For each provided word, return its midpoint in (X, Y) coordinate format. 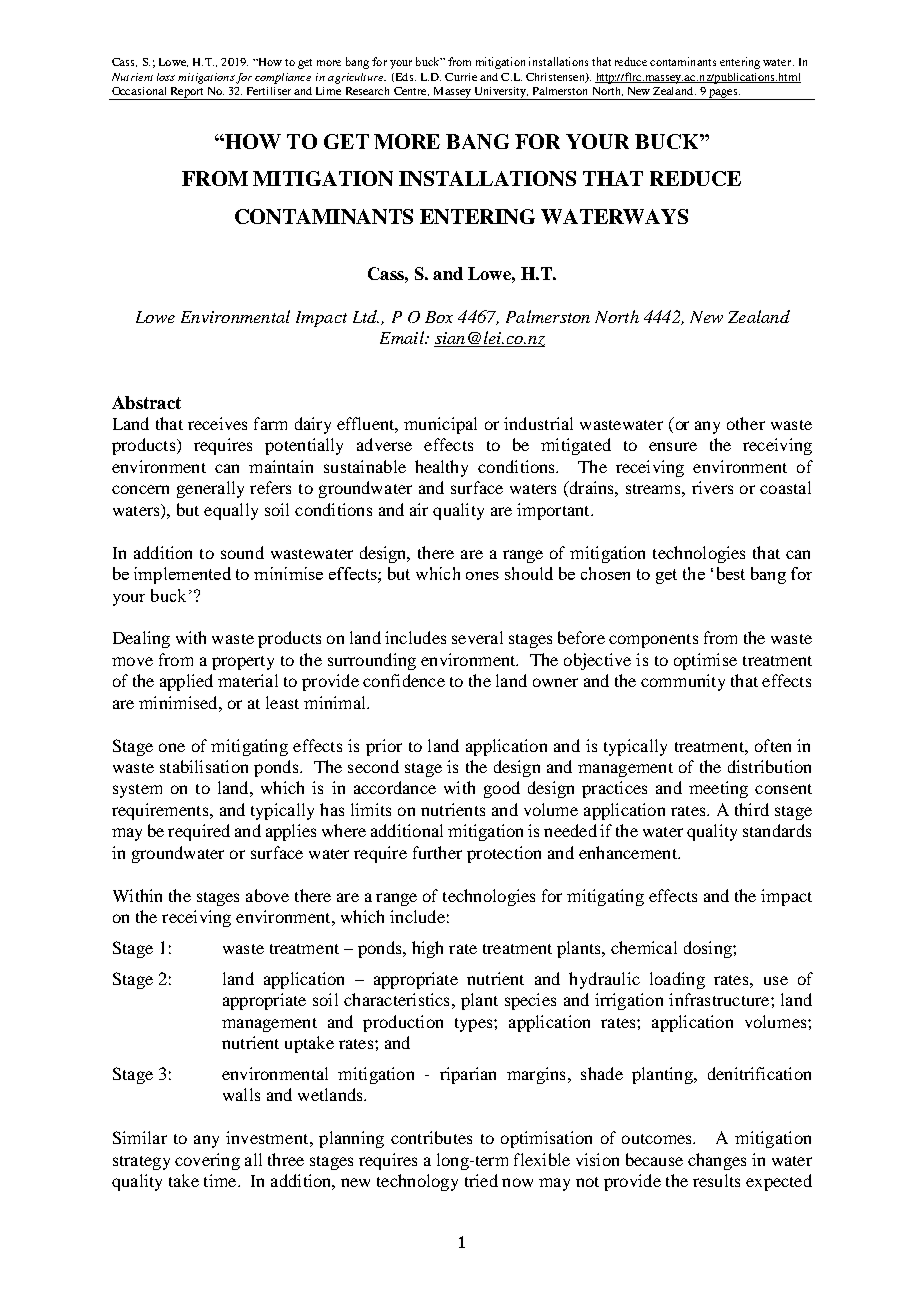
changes (717, 1161)
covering (207, 1161)
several (477, 637)
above (267, 895)
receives (217, 423)
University (500, 93)
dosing (709, 949)
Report (187, 93)
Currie (461, 77)
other (746, 423)
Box (439, 317)
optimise (705, 661)
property (243, 663)
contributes (431, 1137)
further (437, 852)
